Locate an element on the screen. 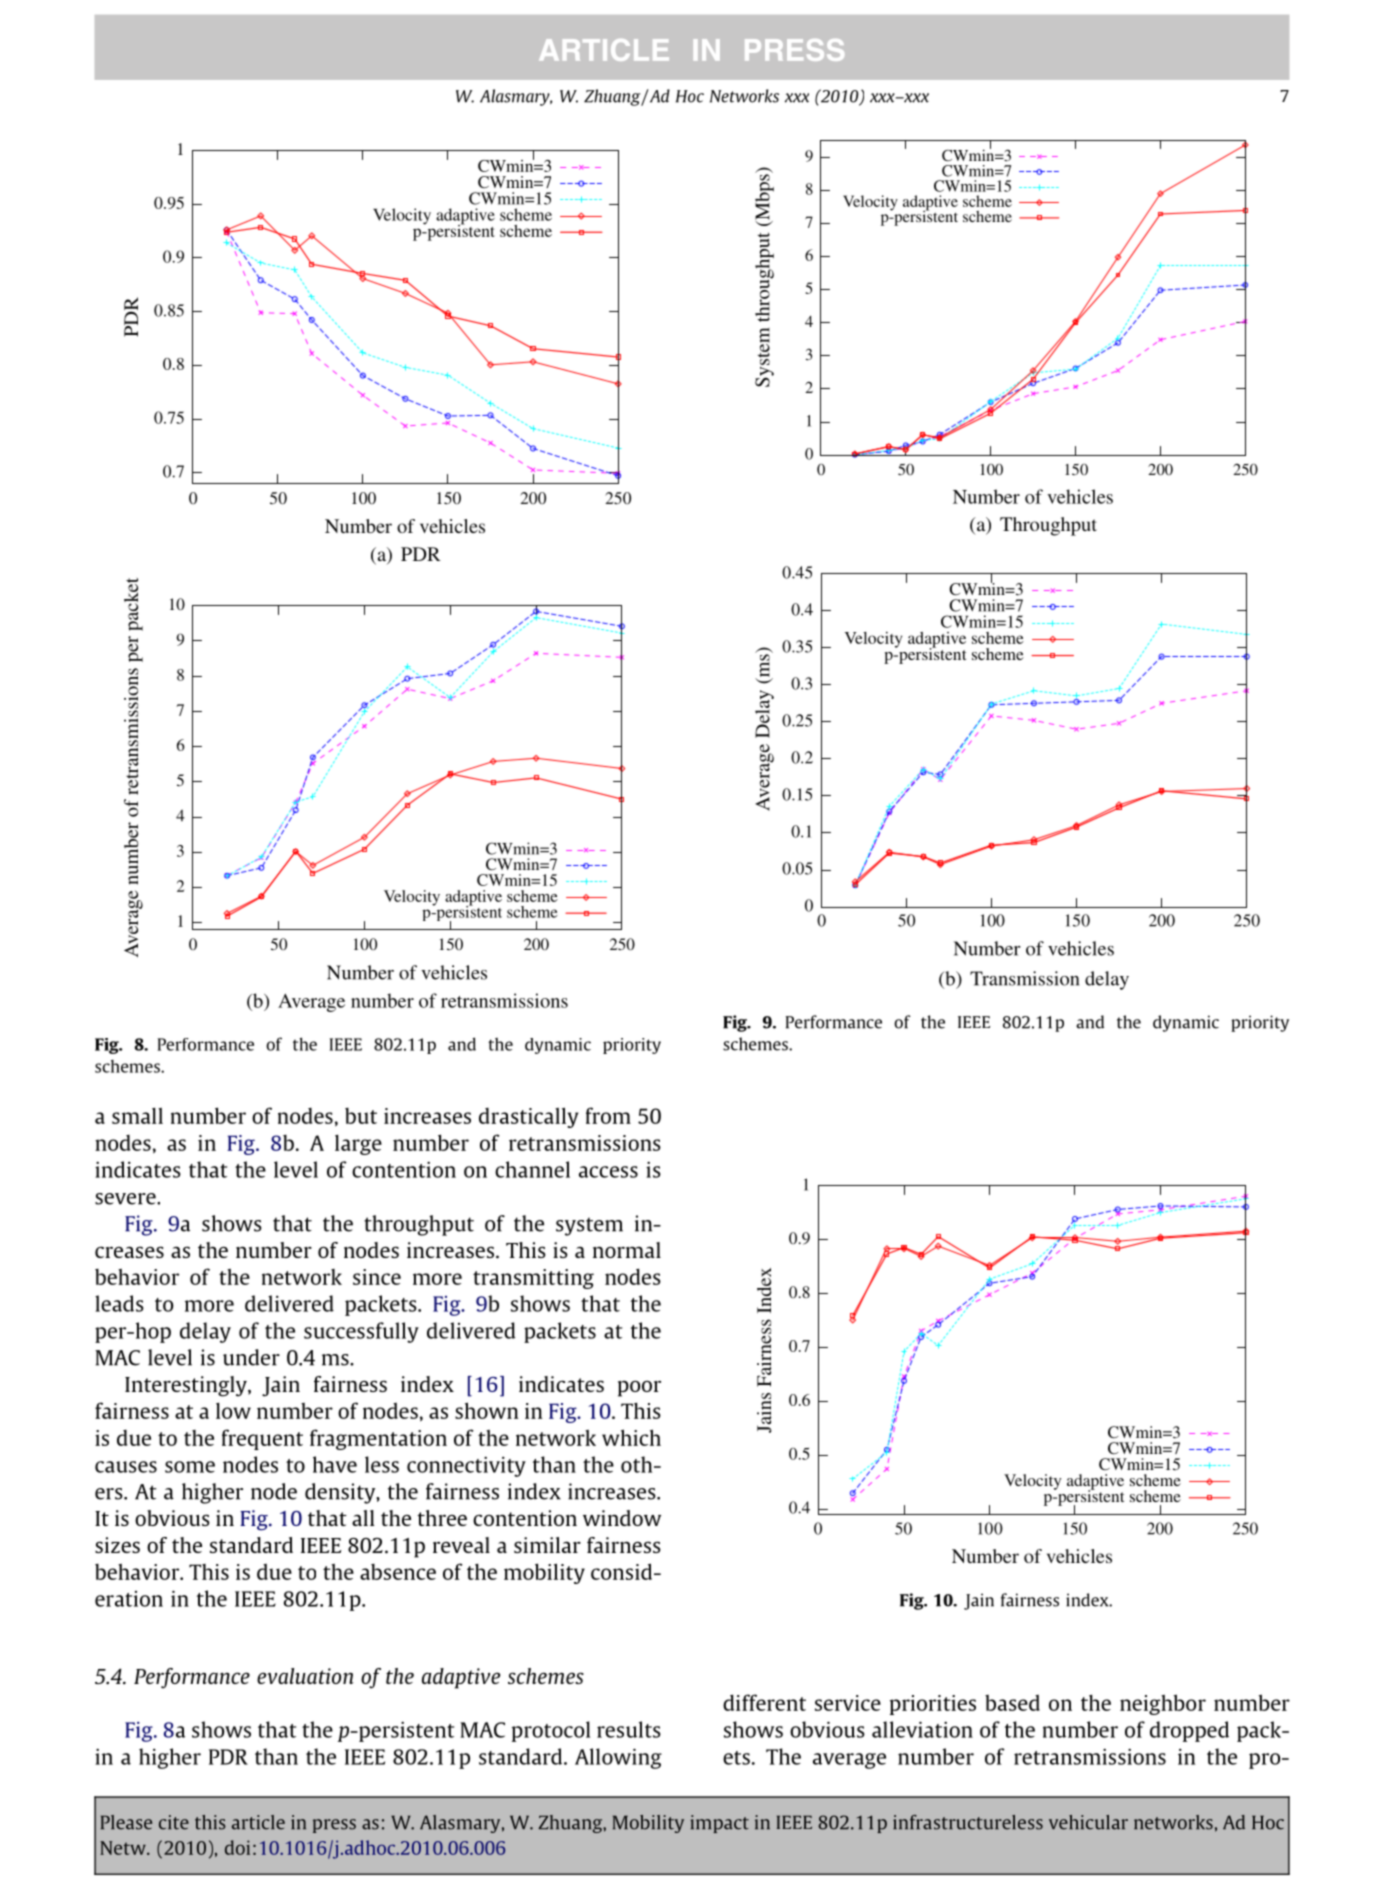  vehicular is located at coordinates (1088, 1822).
